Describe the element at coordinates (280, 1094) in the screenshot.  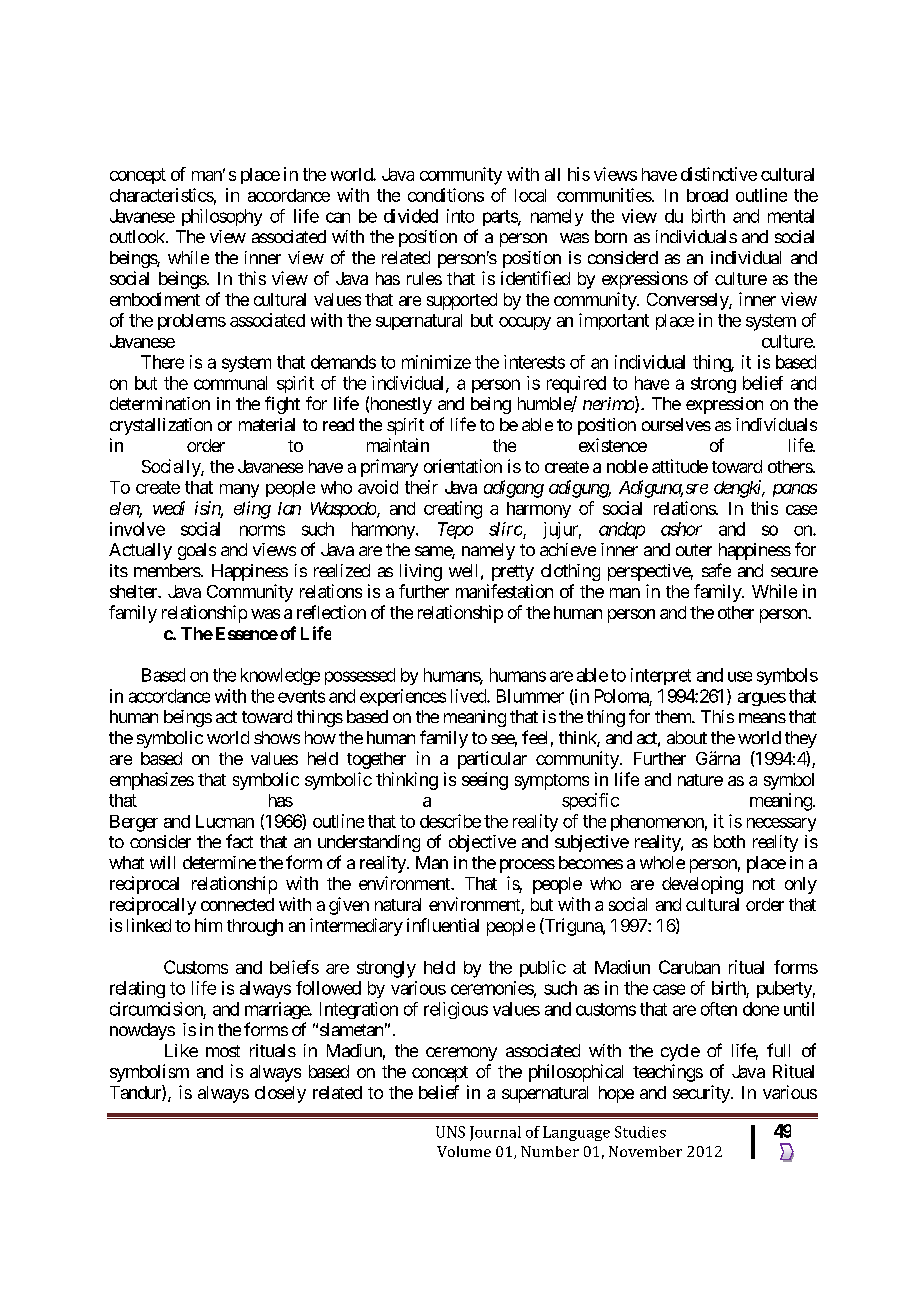
I see `closely` at that location.
